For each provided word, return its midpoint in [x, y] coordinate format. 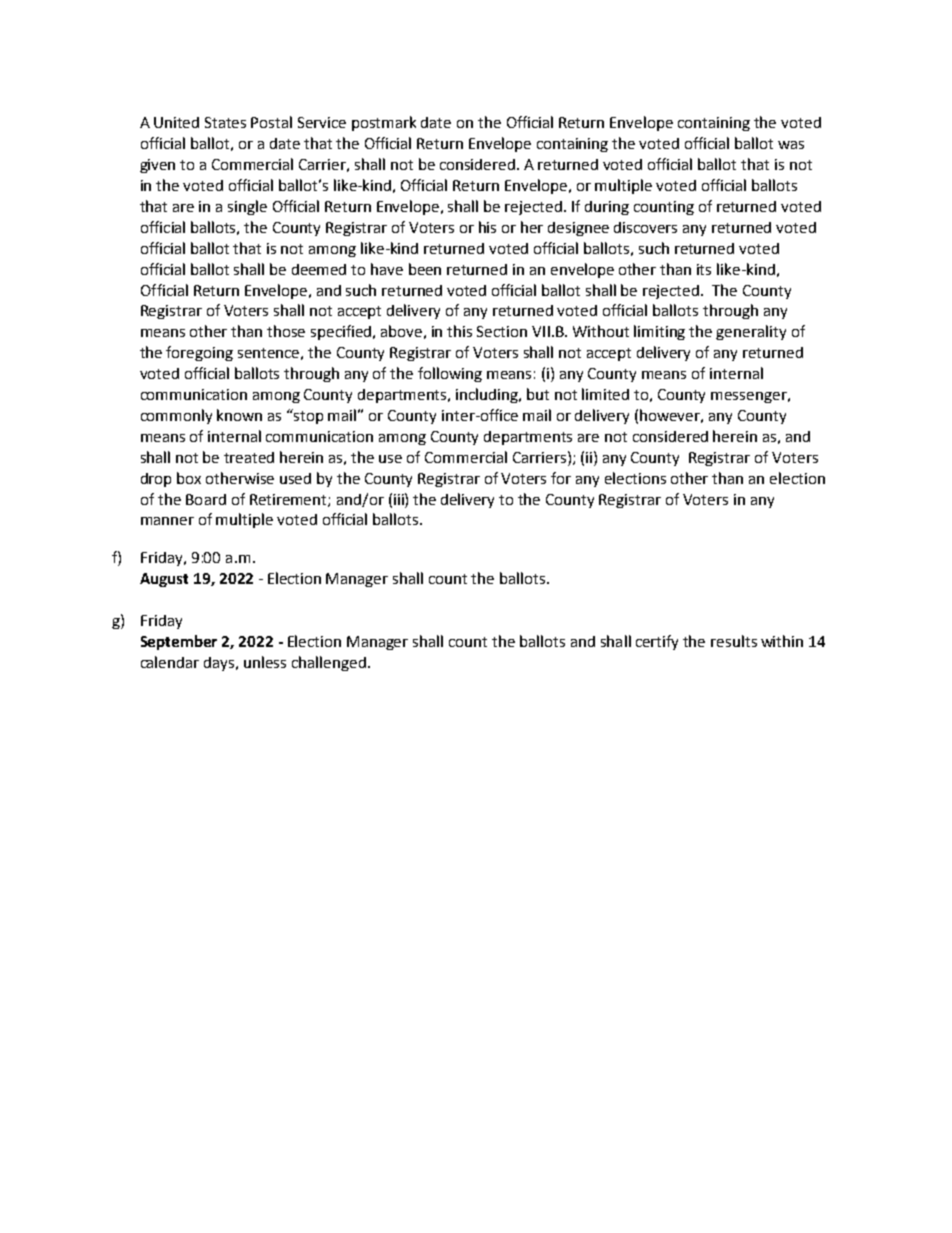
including [488, 395]
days [221, 664]
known [239, 415]
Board [206, 499]
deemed [319, 269]
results [734, 641]
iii [400, 499]
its [704, 269]
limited [605, 394]
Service [322, 122]
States [225, 122]
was [791, 145]
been [425, 269]
